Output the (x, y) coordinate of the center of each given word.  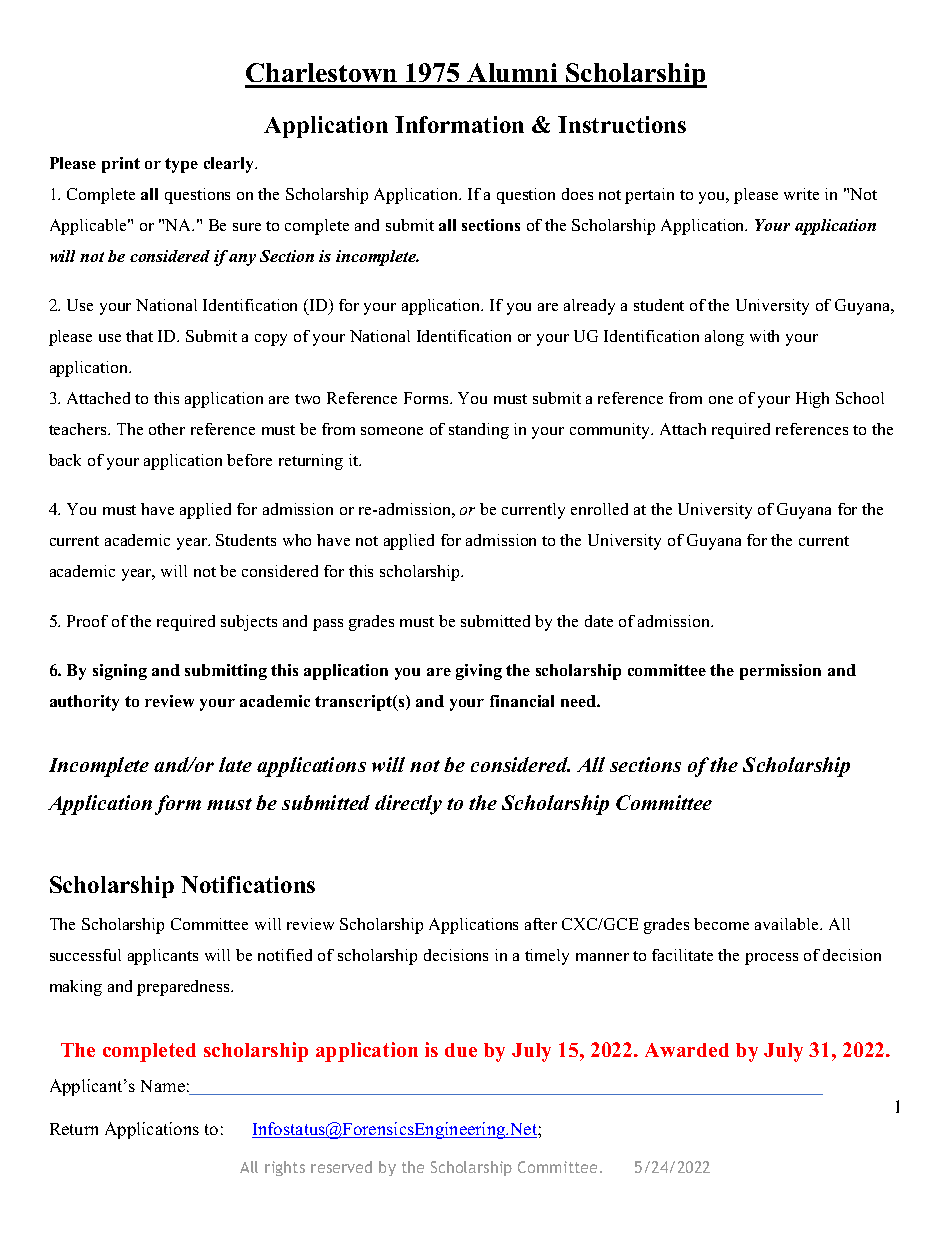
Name (163, 1086)
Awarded (687, 1050)
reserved (341, 1167)
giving (479, 672)
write (801, 194)
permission (780, 672)
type (181, 165)
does (577, 194)
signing (120, 672)
